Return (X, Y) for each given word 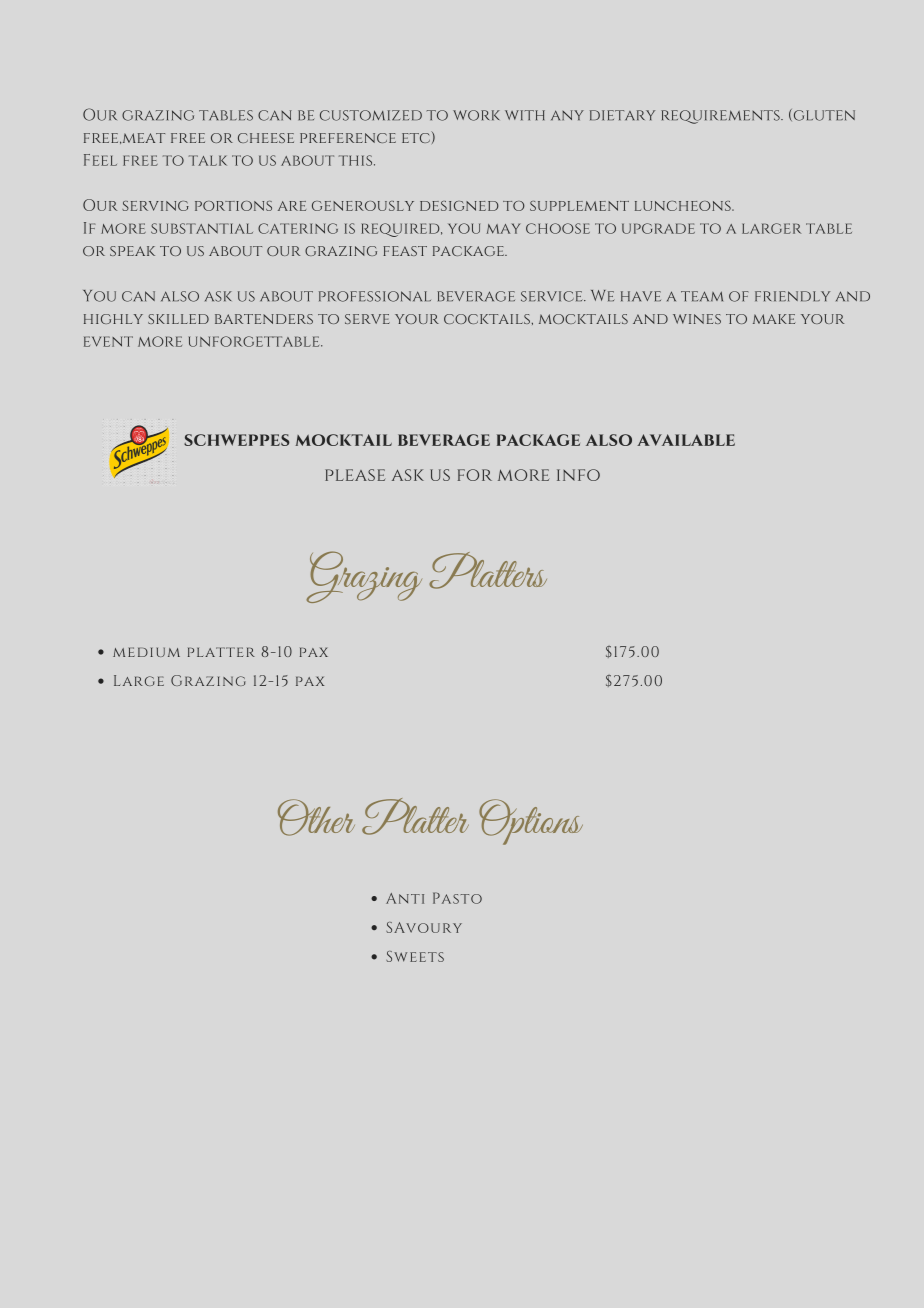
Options (531, 822)
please (355, 475)
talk (208, 160)
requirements (721, 117)
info (578, 475)
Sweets (415, 956)
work (476, 115)
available (686, 440)
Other (316, 817)
